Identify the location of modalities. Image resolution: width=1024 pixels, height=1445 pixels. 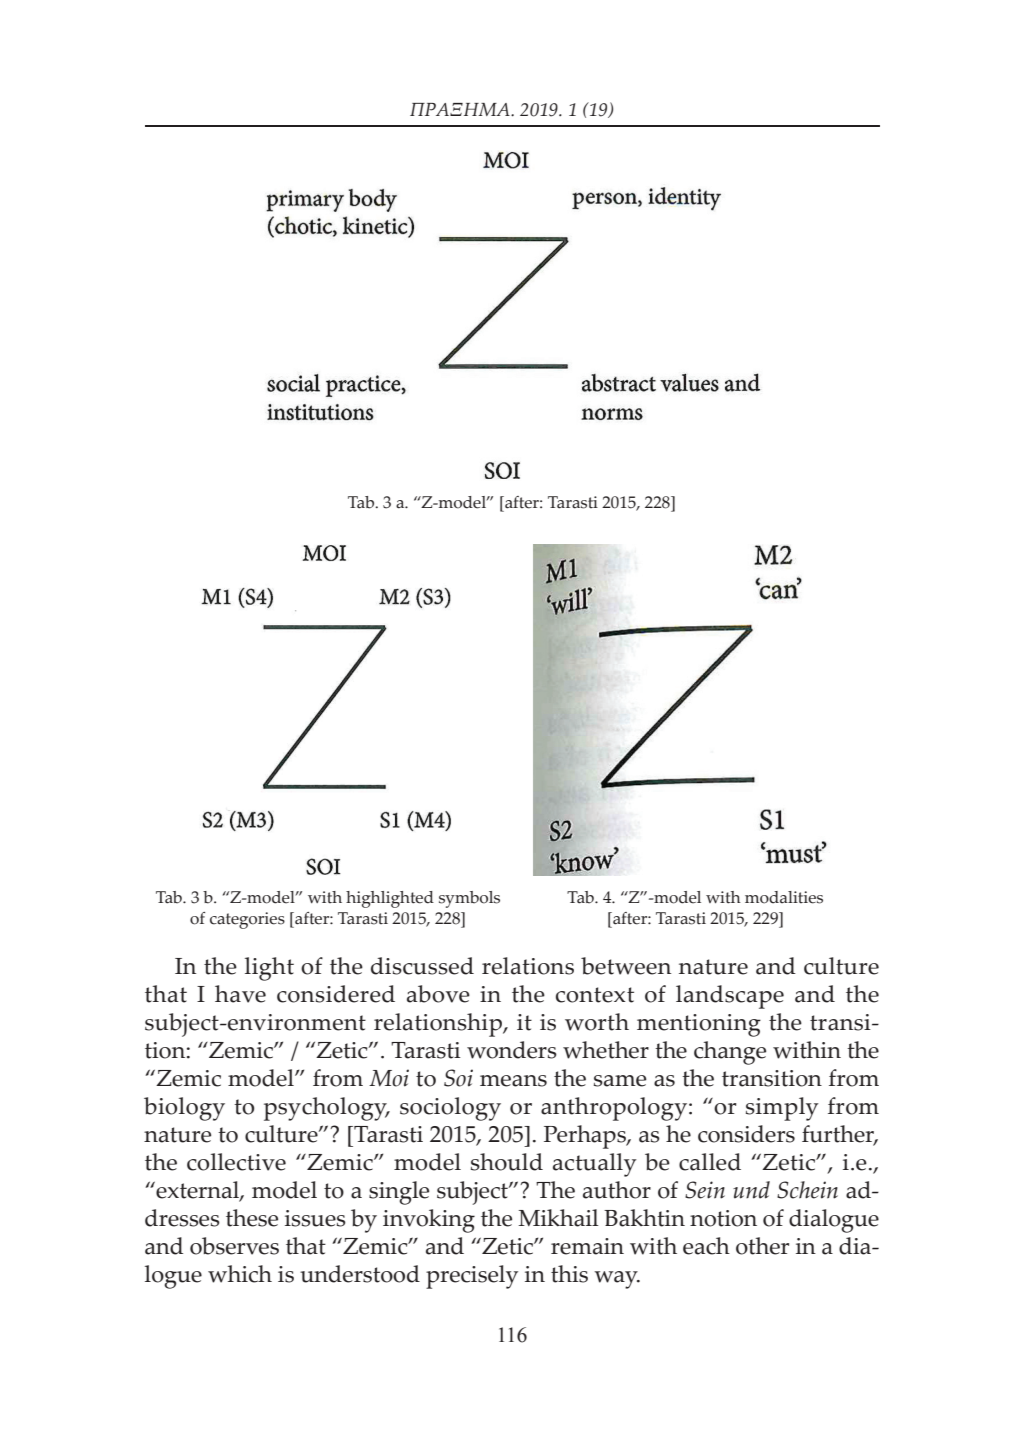
(784, 897).
